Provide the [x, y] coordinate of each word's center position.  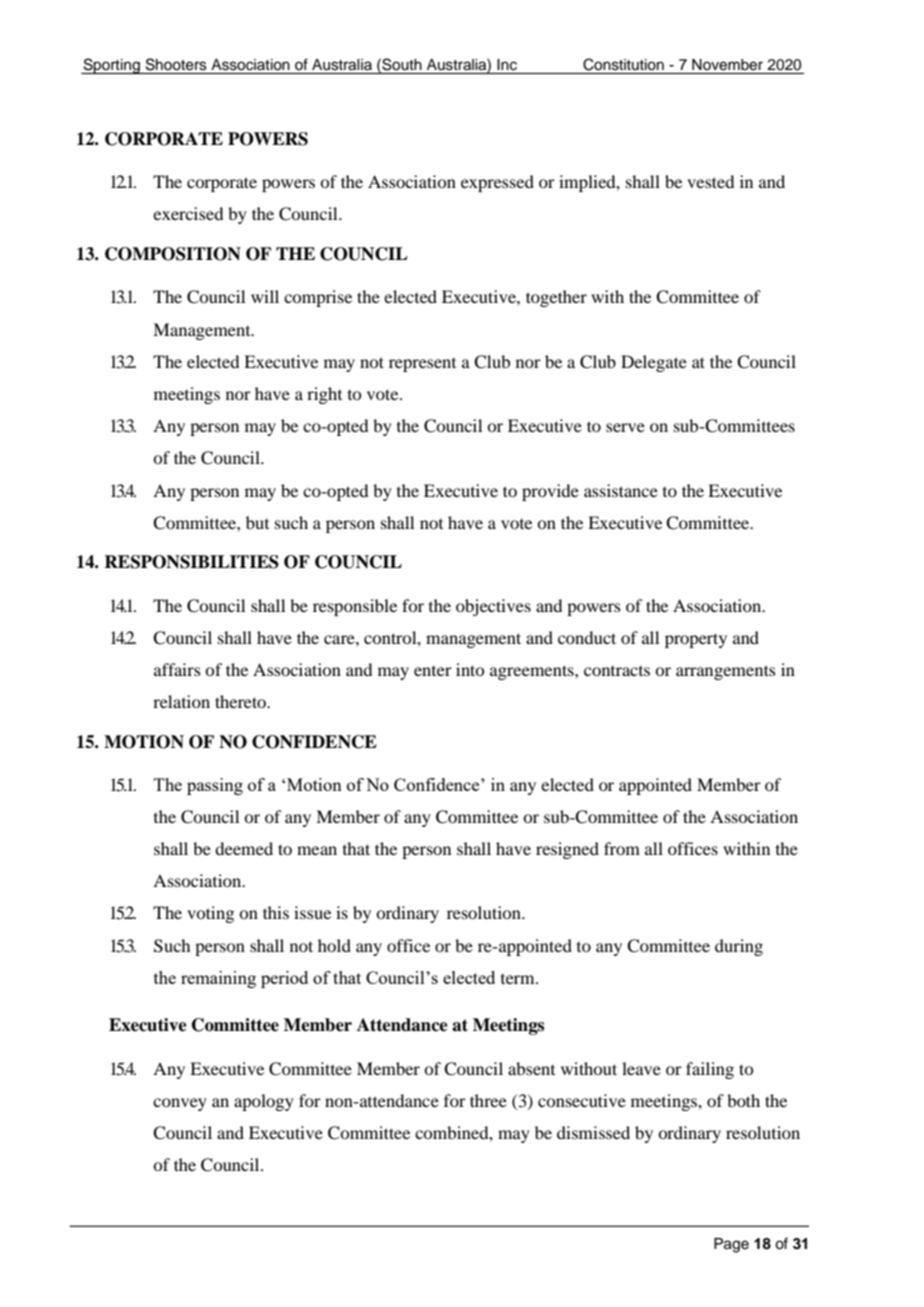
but [257, 522]
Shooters [176, 64]
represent [422, 365]
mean [317, 850]
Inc [507, 64]
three [488, 1100]
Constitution [623, 64]
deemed [244, 848]
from [622, 848]
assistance [621, 490]
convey [180, 1104]
